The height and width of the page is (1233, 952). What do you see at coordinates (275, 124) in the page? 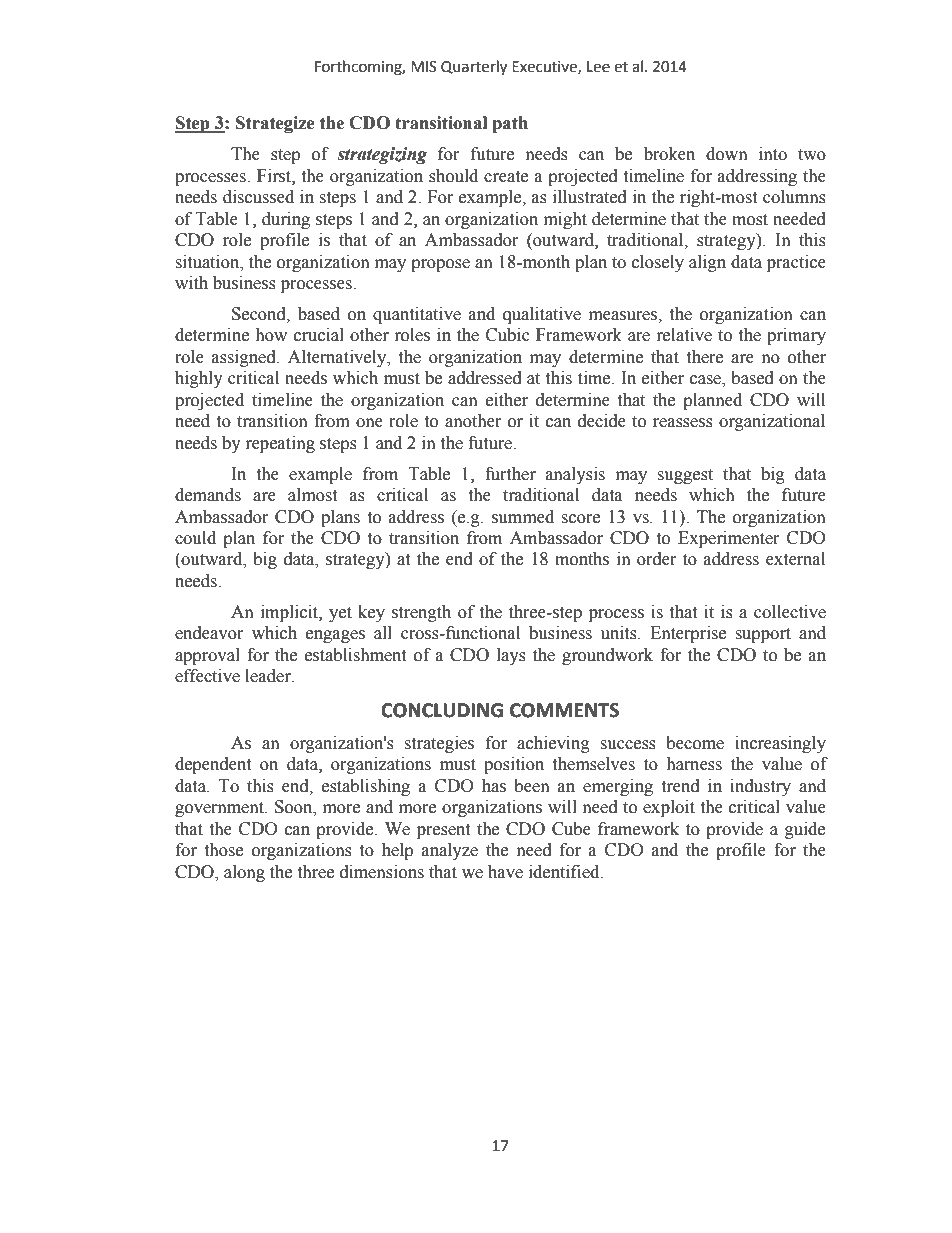
I see `Strategize` at bounding box center [275, 124].
